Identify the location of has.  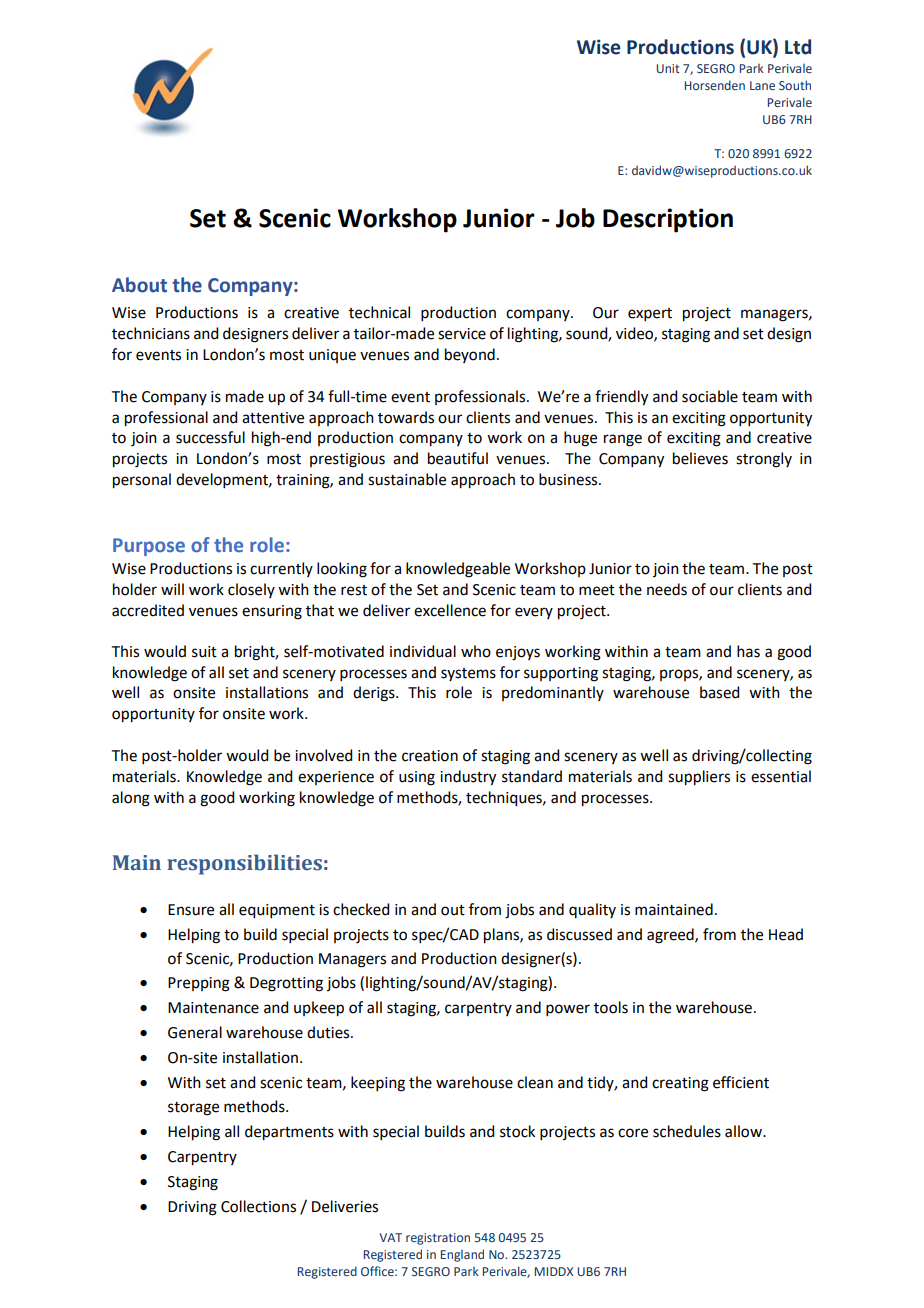
(748, 651).
